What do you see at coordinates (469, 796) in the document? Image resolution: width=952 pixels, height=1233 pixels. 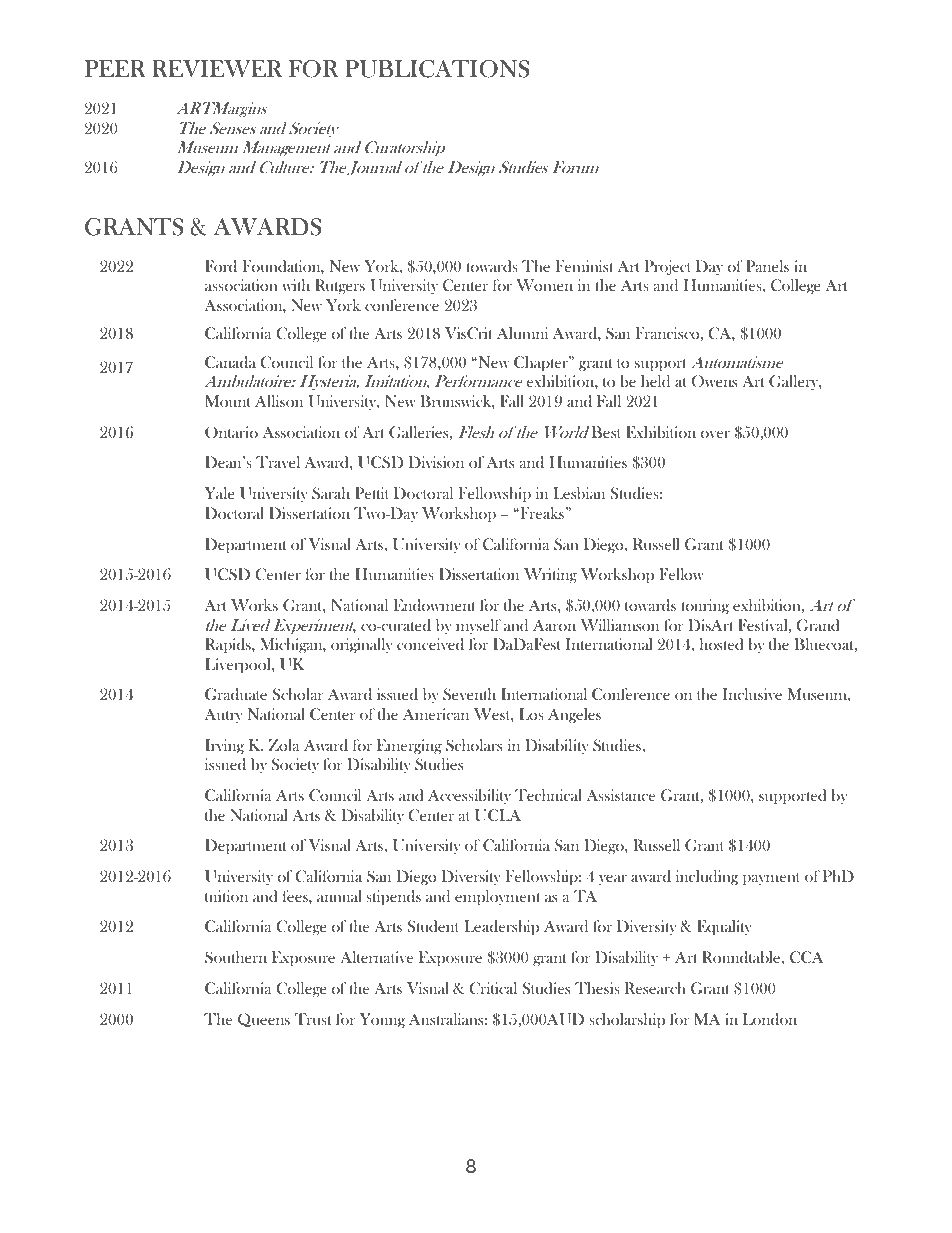 I see `Accessibility` at bounding box center [469, 796].
